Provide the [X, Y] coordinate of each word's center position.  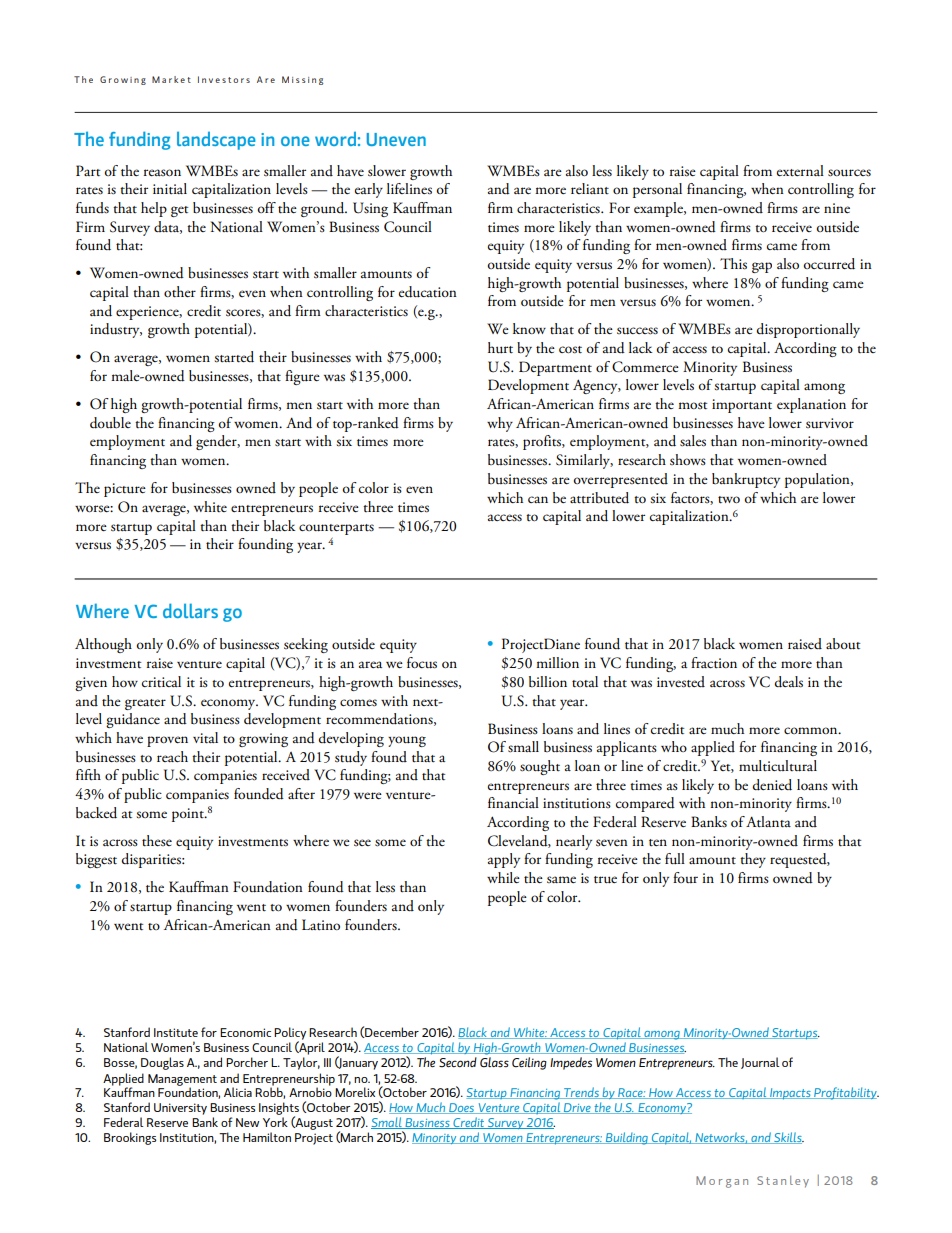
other [180, 292]
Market [171, 79]
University [180, 1109]
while [503, 877]
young [407, 741]
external [800, 171]
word [335, 138]
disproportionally [808, 330]
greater [145, 704]
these [157, 841]
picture [125, 490]
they [753, 860]
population [818, 480]
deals [788, 682]
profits [543, 442]
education [428, 292]
